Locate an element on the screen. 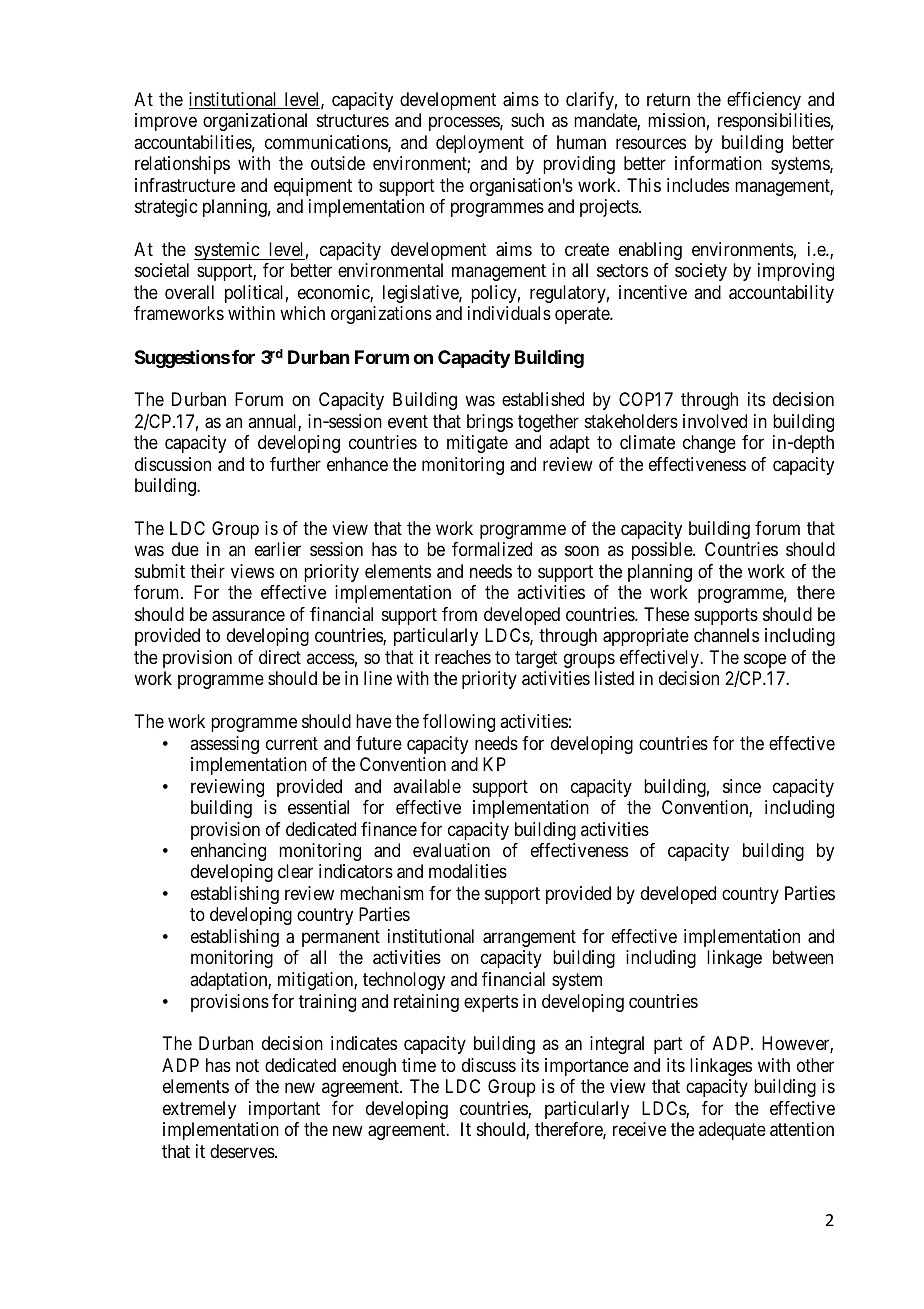  deployment is located at coordinates (480, 144).
